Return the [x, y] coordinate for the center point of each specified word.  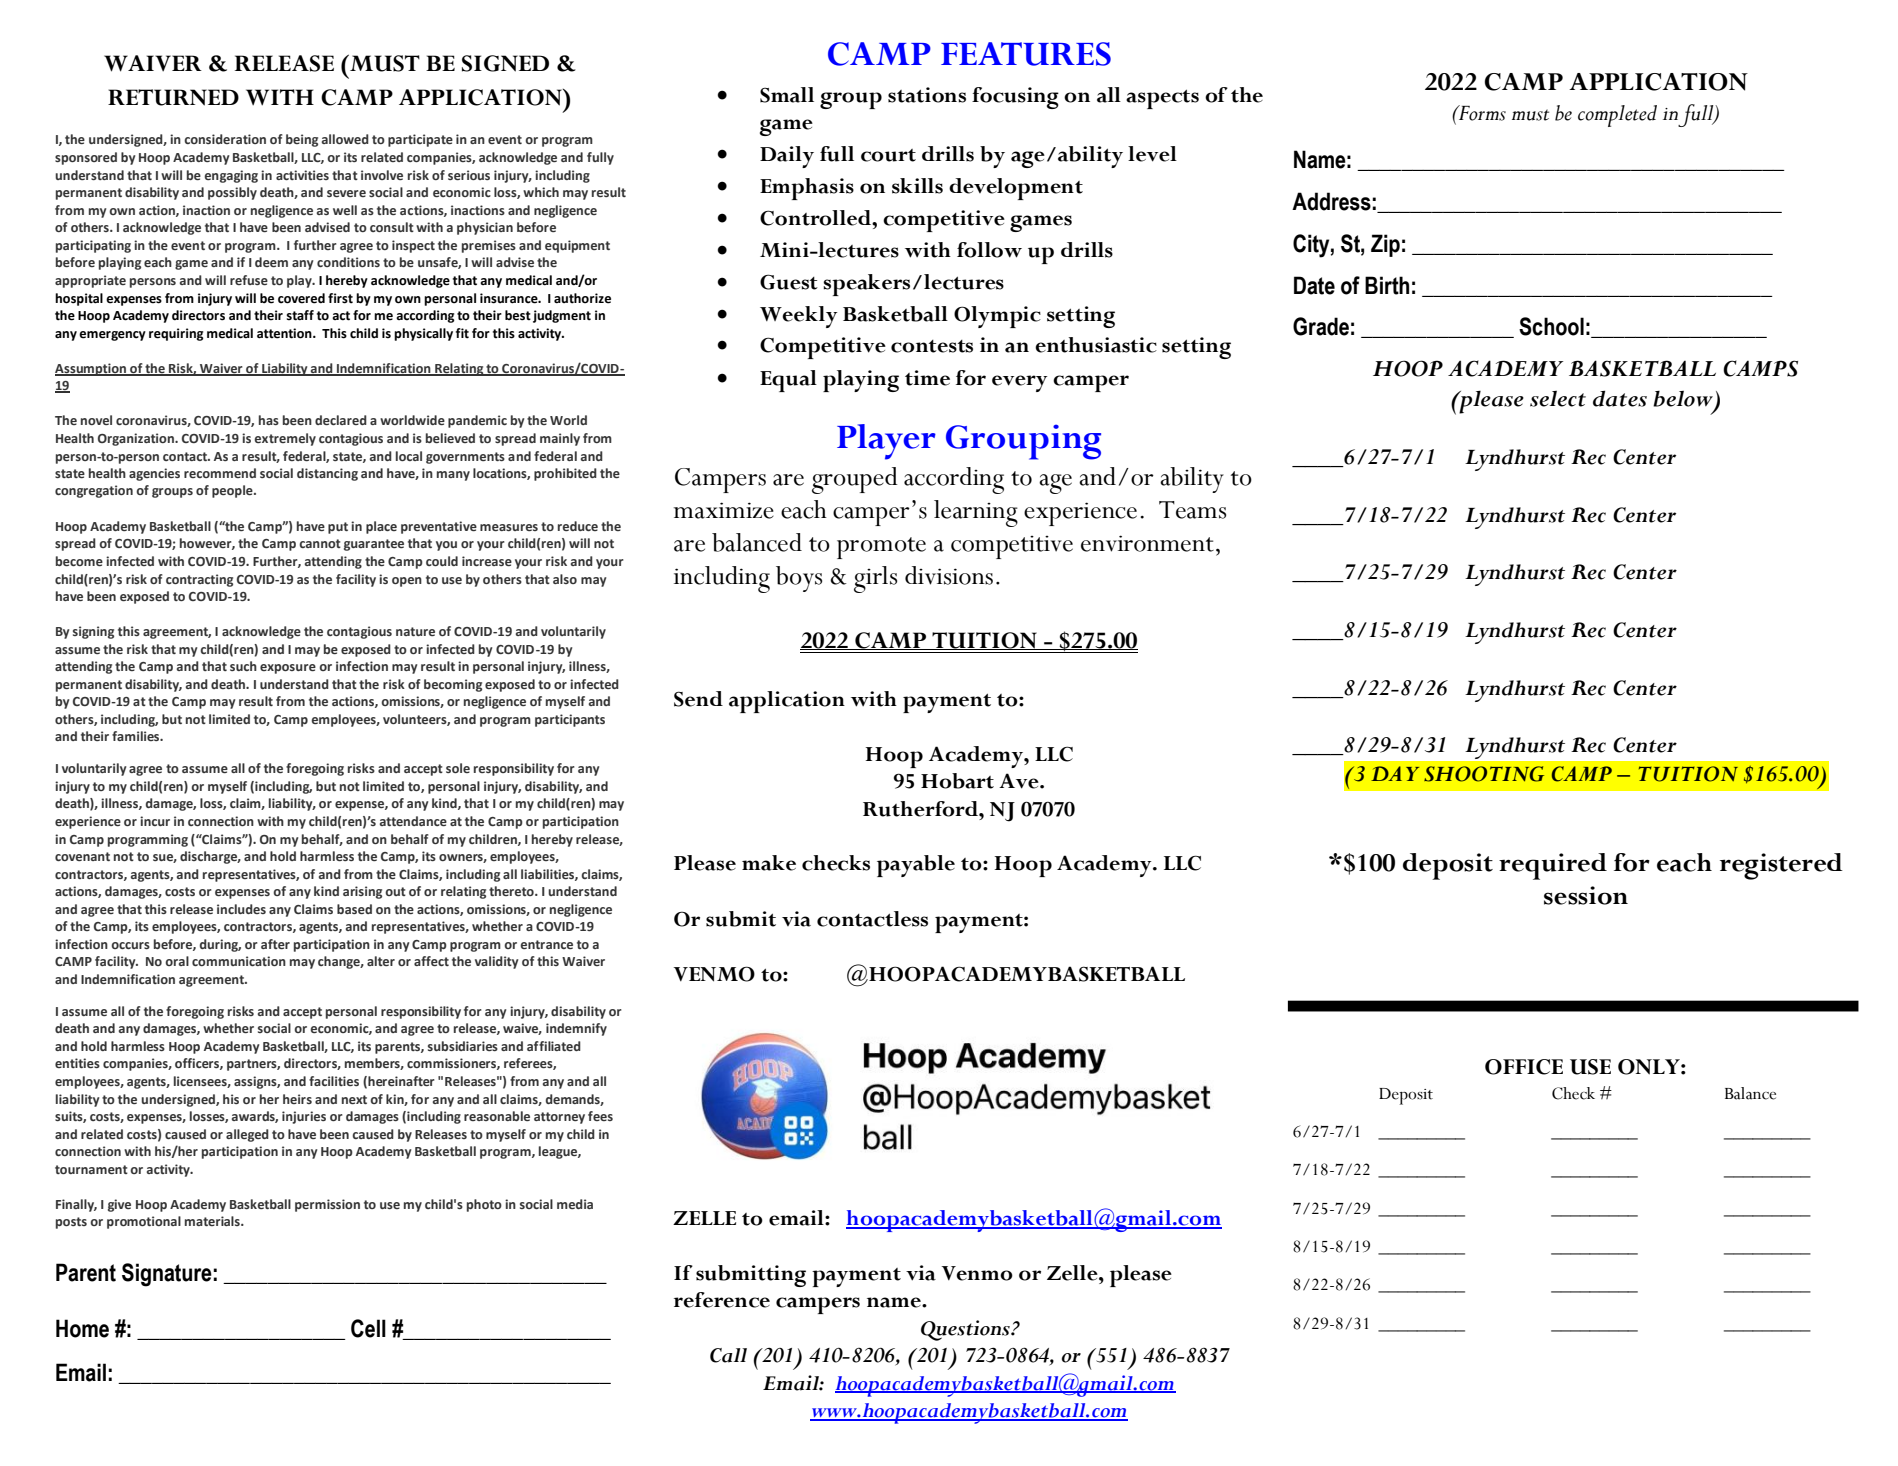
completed [1617, 116]
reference [722, 1300]
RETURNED [173, 97]
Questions [966, 1330]
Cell [368, 1328]
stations [927, 95]
